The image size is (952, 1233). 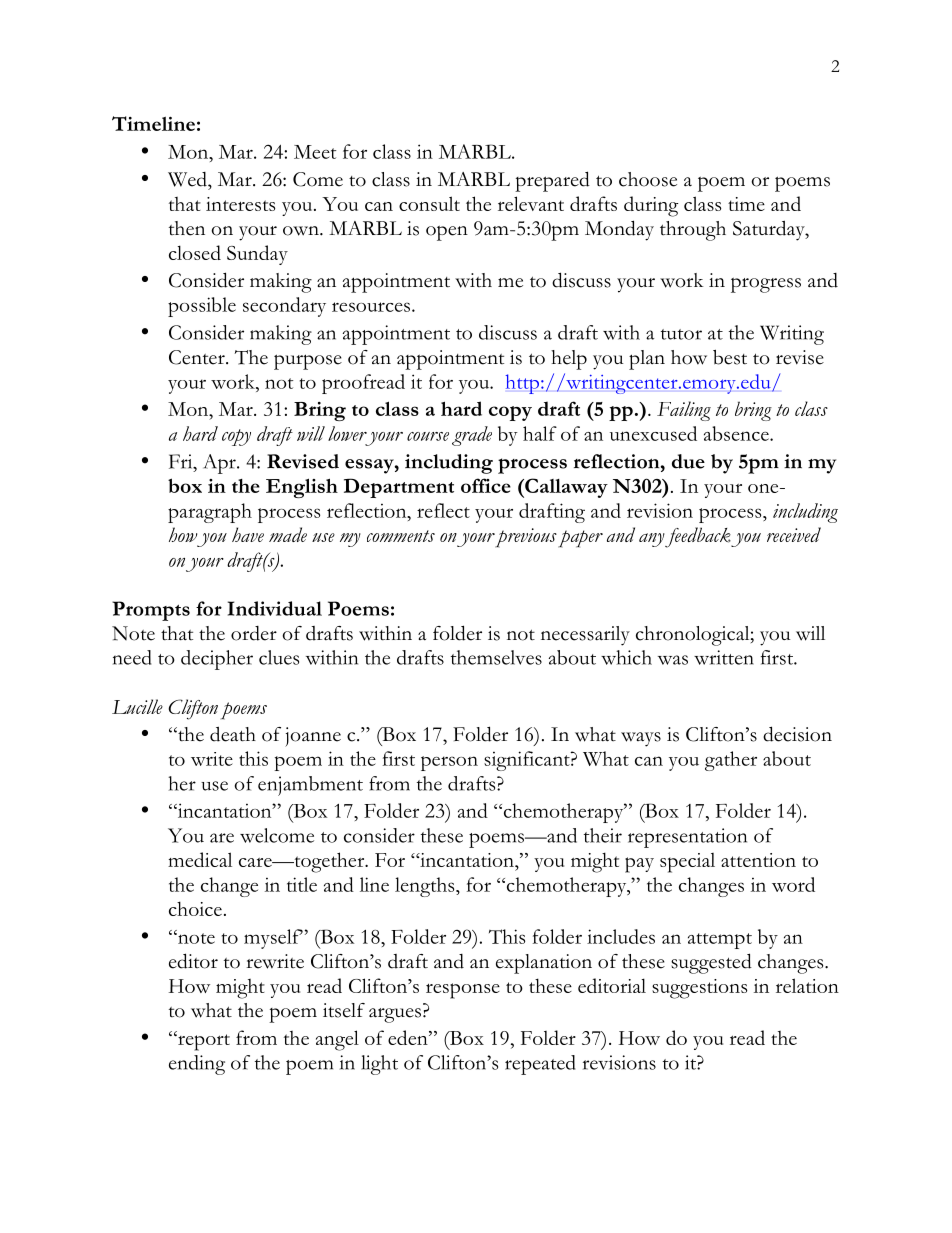 What do you see at coordinates (699, 989) in the screenshot?
I see `suggestions` at bounding box center [699, 989].
